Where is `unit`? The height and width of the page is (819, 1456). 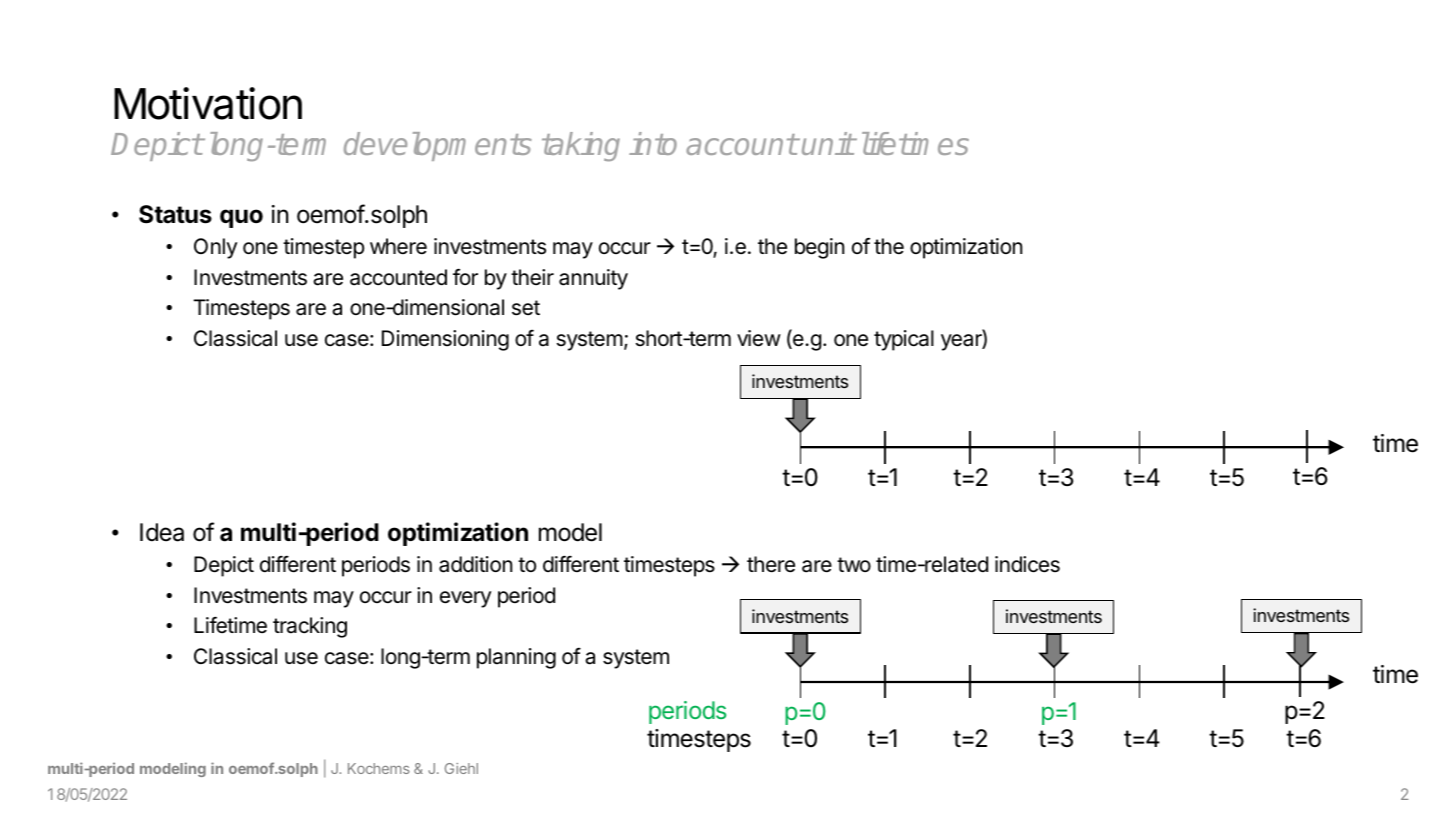
unit is located at coordinates (828, 143).
